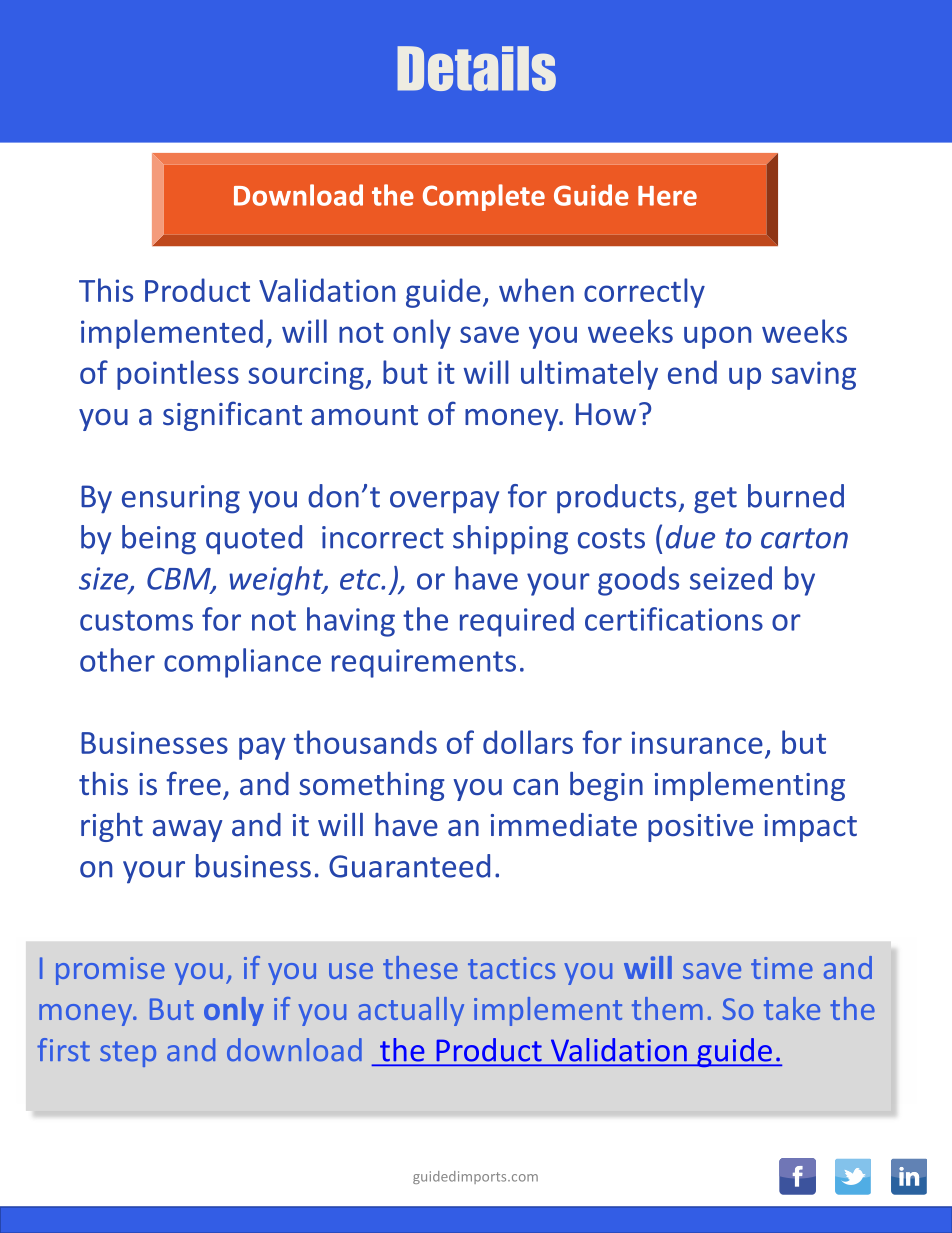 The image size is (952, 1233). I want to click on Complete, so click(484, 197).
